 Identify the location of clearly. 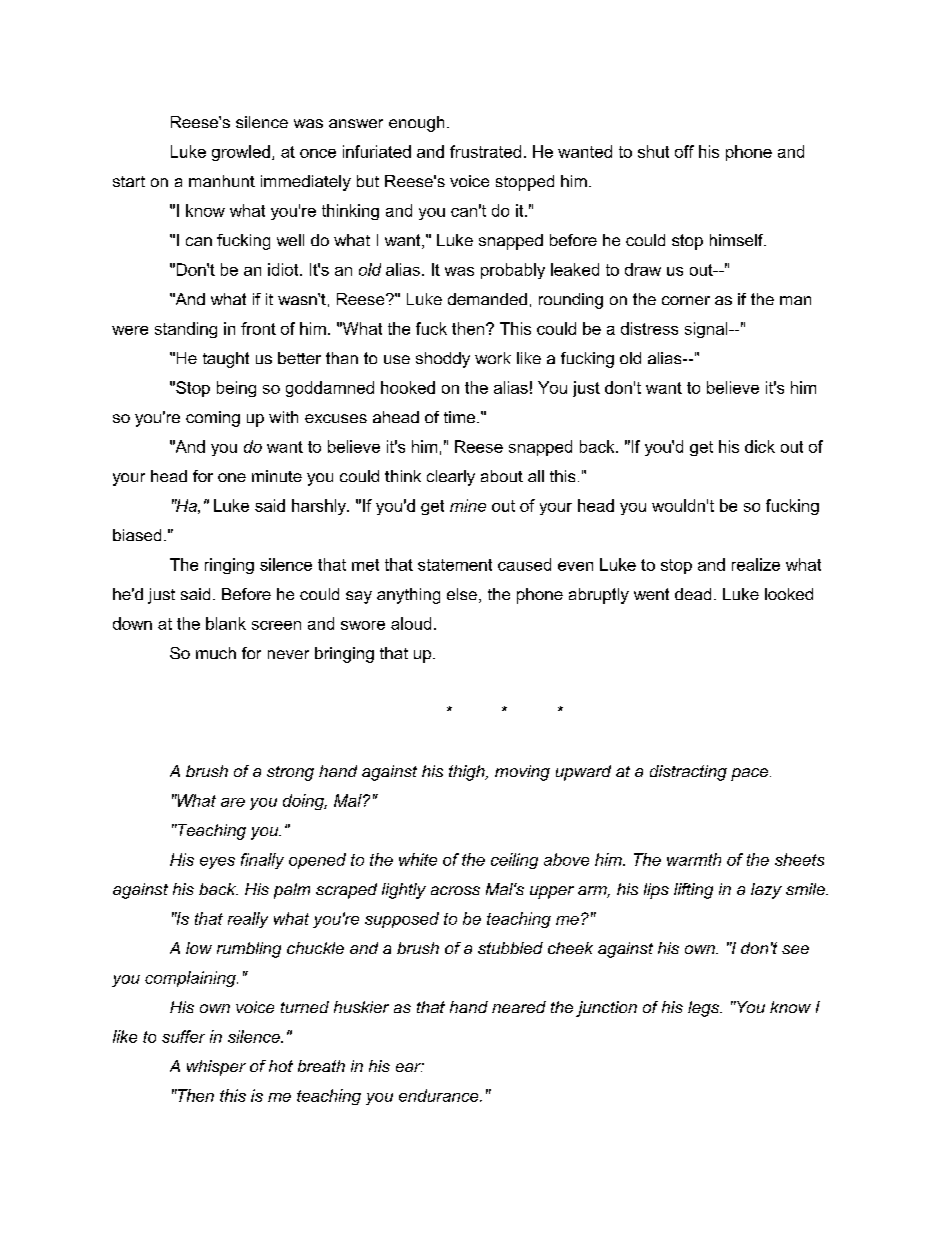
(451, 478).
